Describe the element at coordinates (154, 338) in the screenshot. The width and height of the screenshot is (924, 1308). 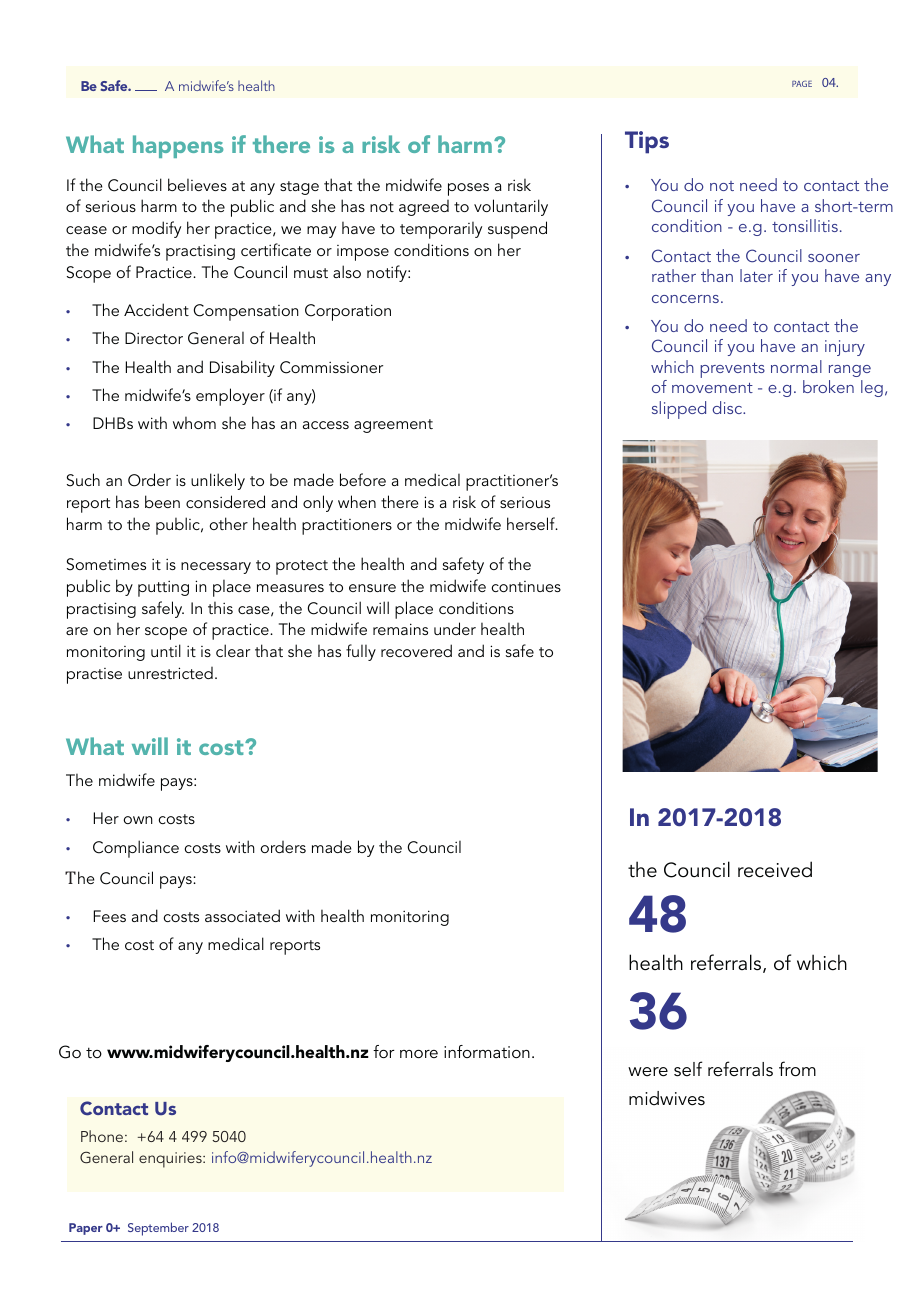
I see `Director` at that location.
